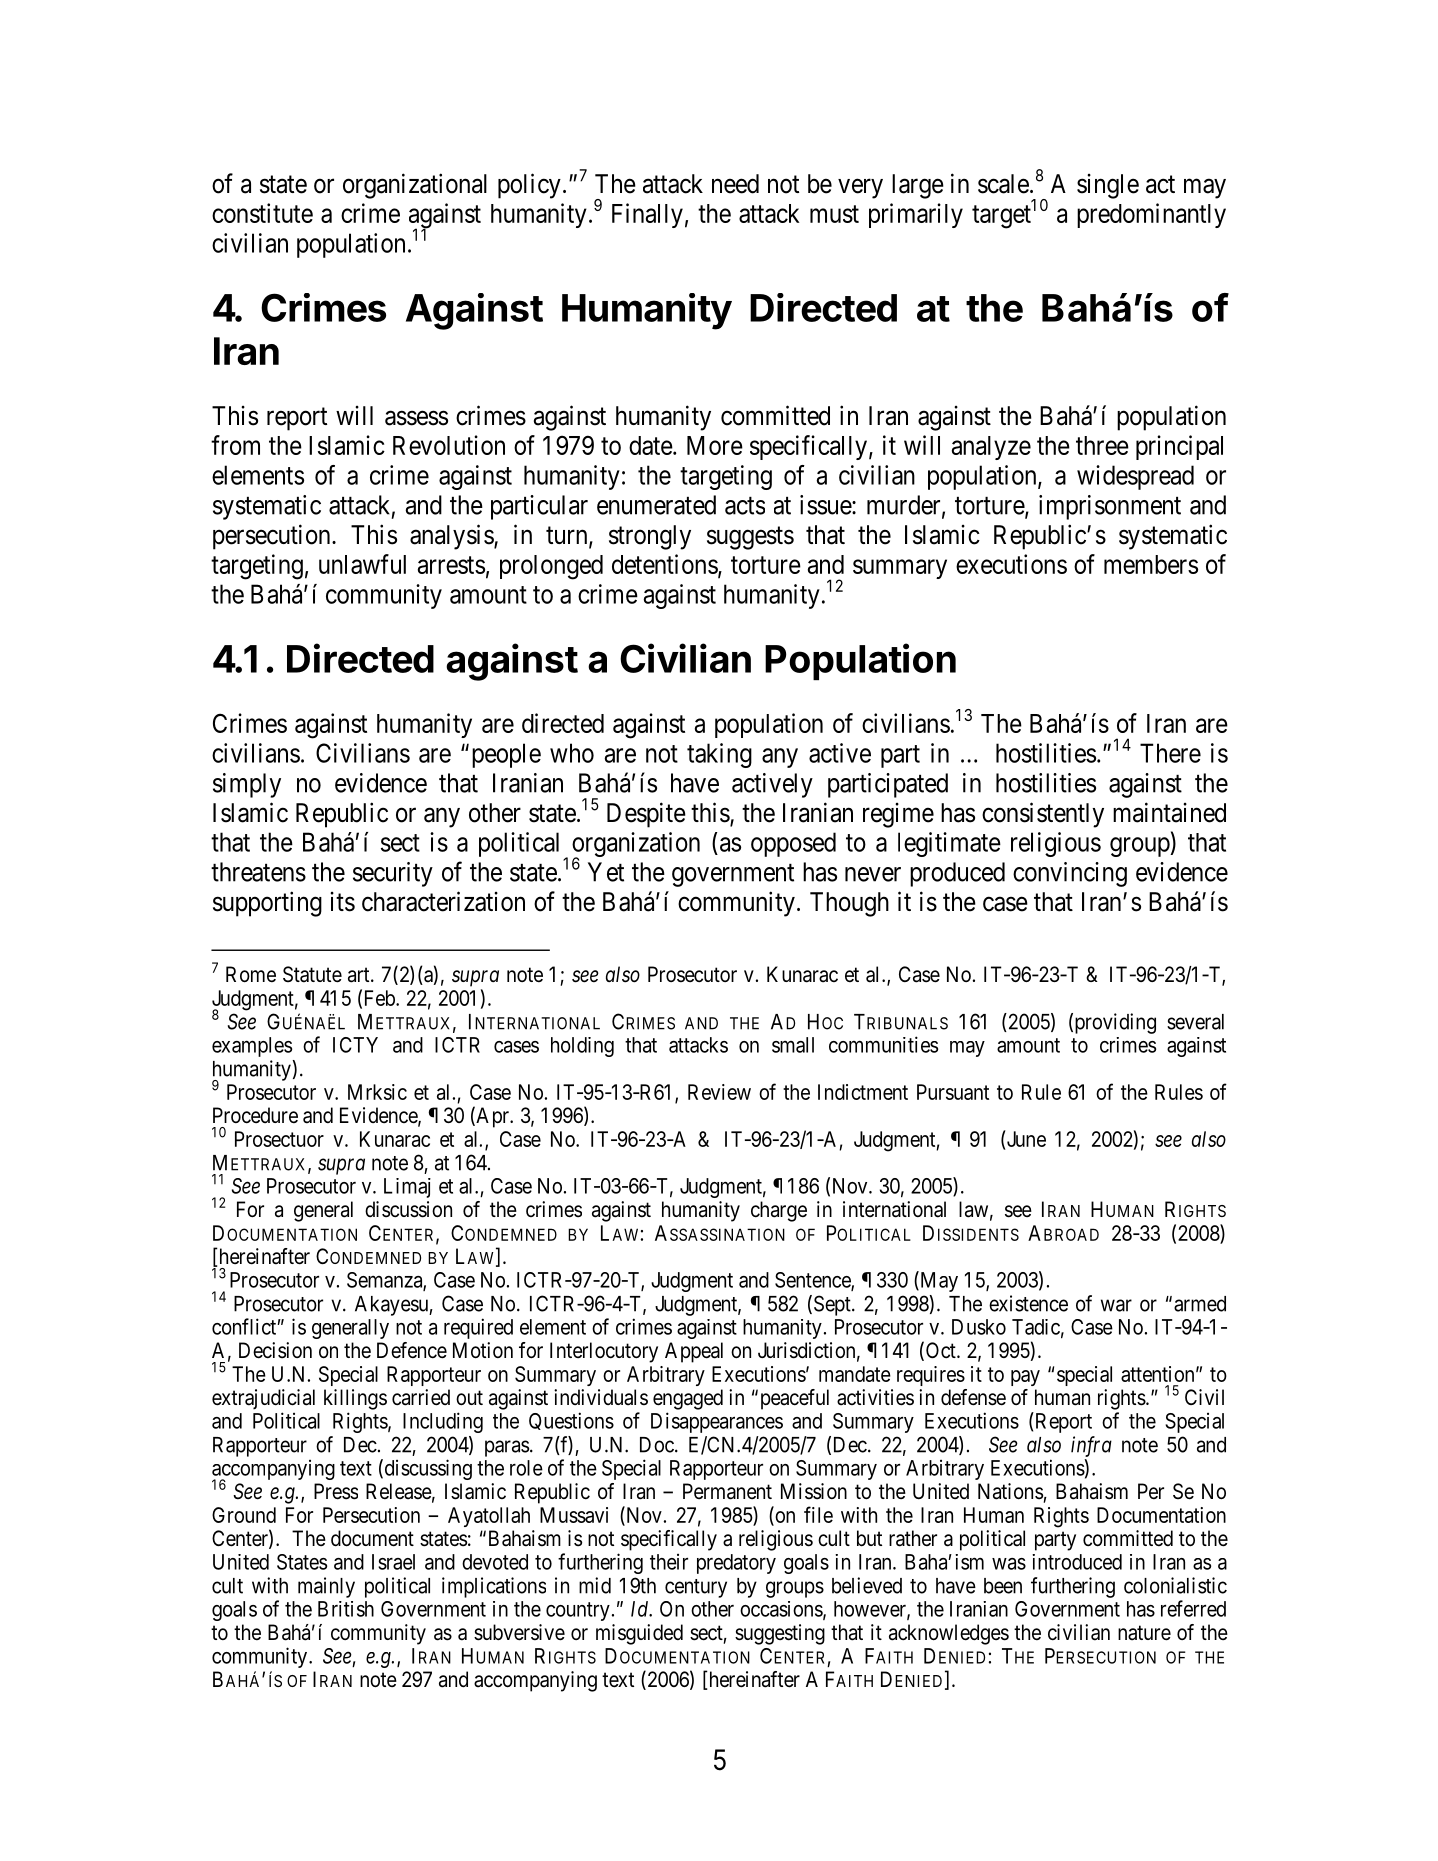 The width and height of the image is (1438, 1861). What do you see at coordinates (719, 755) in the image?
I see `taking` at bounding box center [719, 755].
